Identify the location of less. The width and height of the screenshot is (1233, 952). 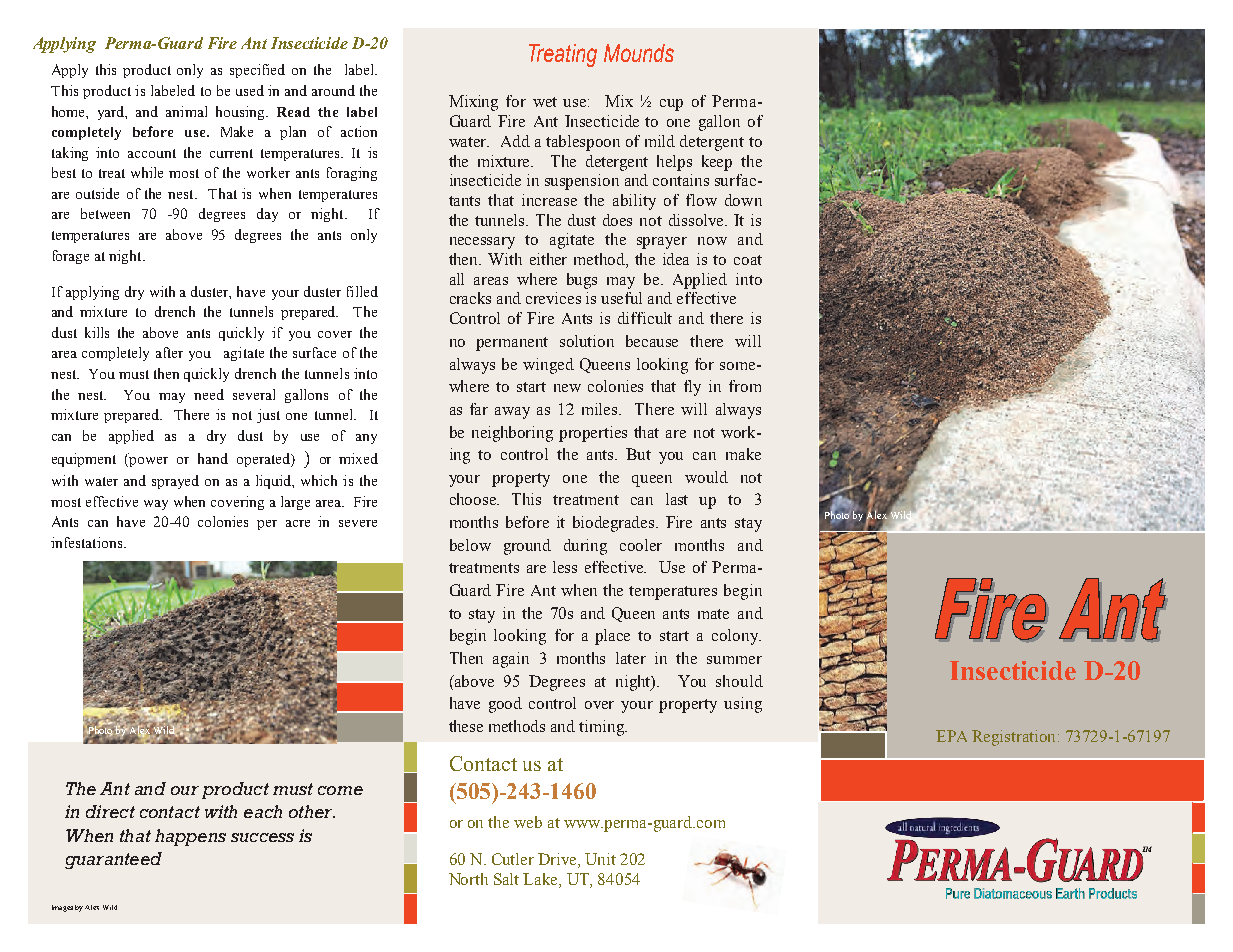
(565, 567).
